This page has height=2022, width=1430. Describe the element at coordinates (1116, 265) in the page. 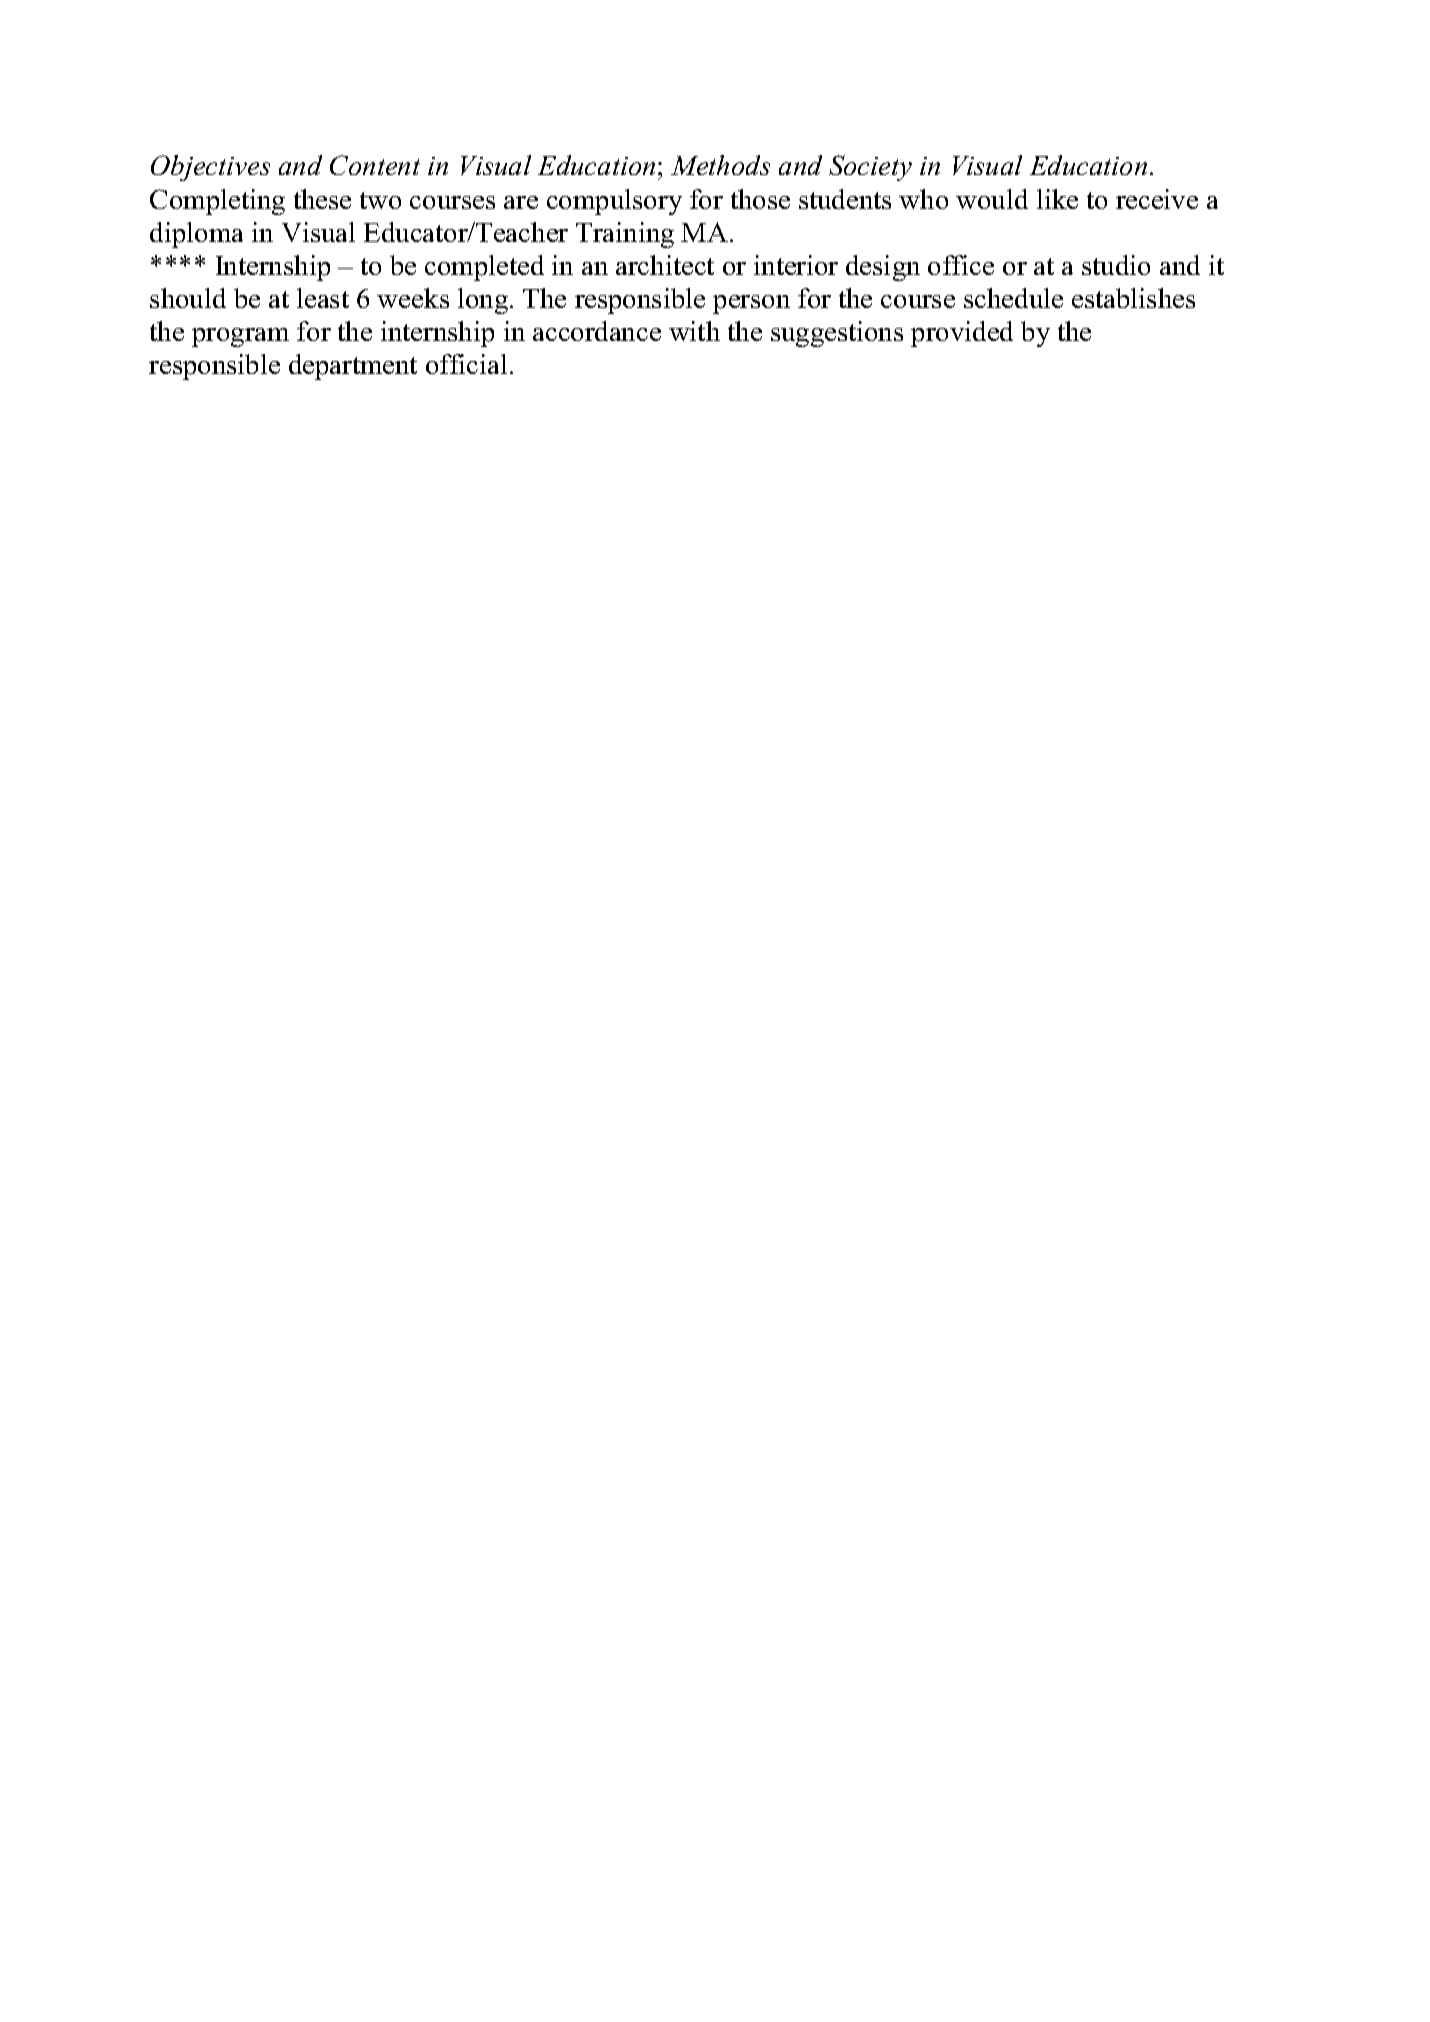

I see `studio` at that location.
